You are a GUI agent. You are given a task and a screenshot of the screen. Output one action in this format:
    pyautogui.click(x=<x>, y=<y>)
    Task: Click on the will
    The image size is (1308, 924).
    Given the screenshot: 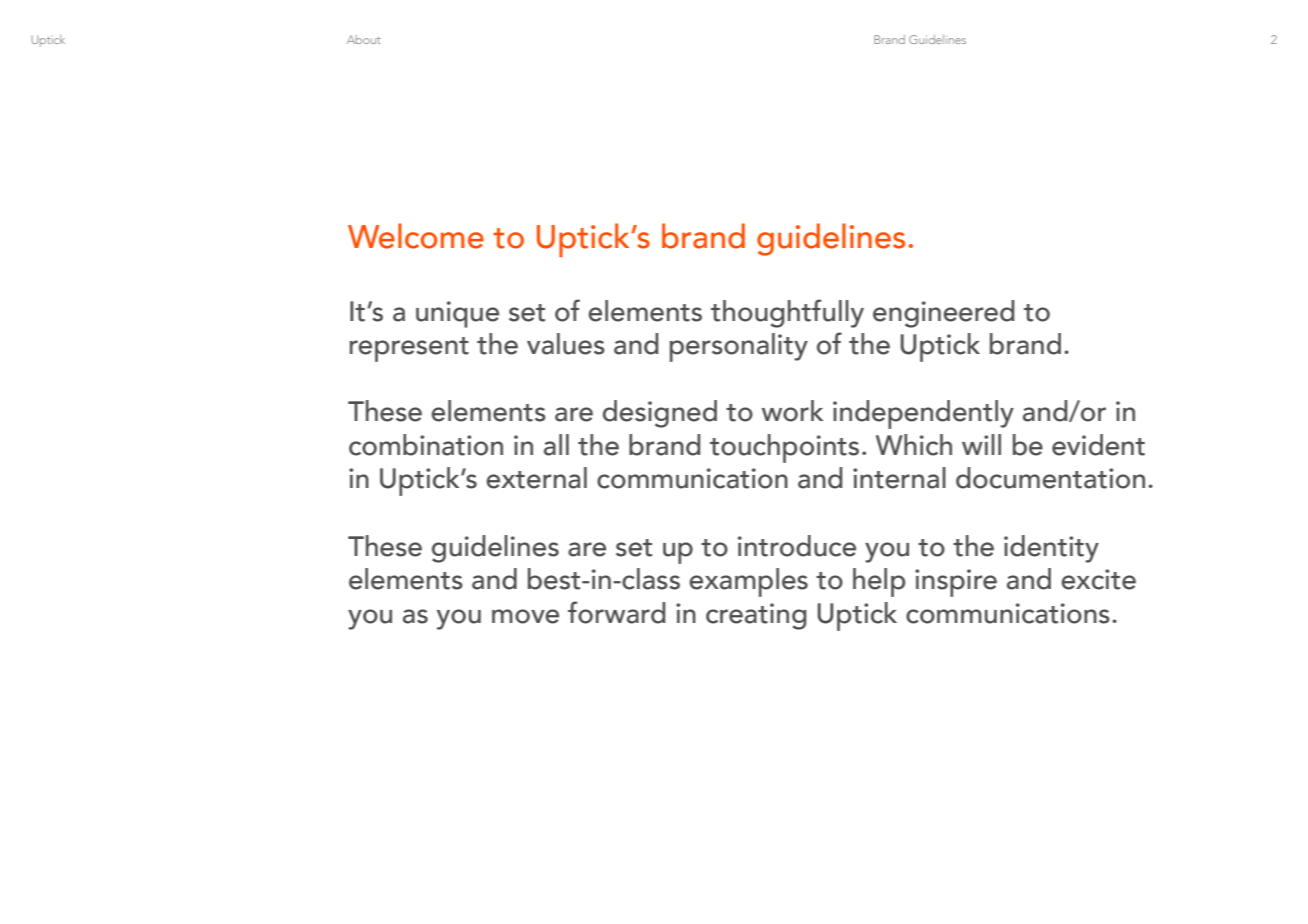 What is the action you would take?
    pyautogui.click(x=981, y=444)
